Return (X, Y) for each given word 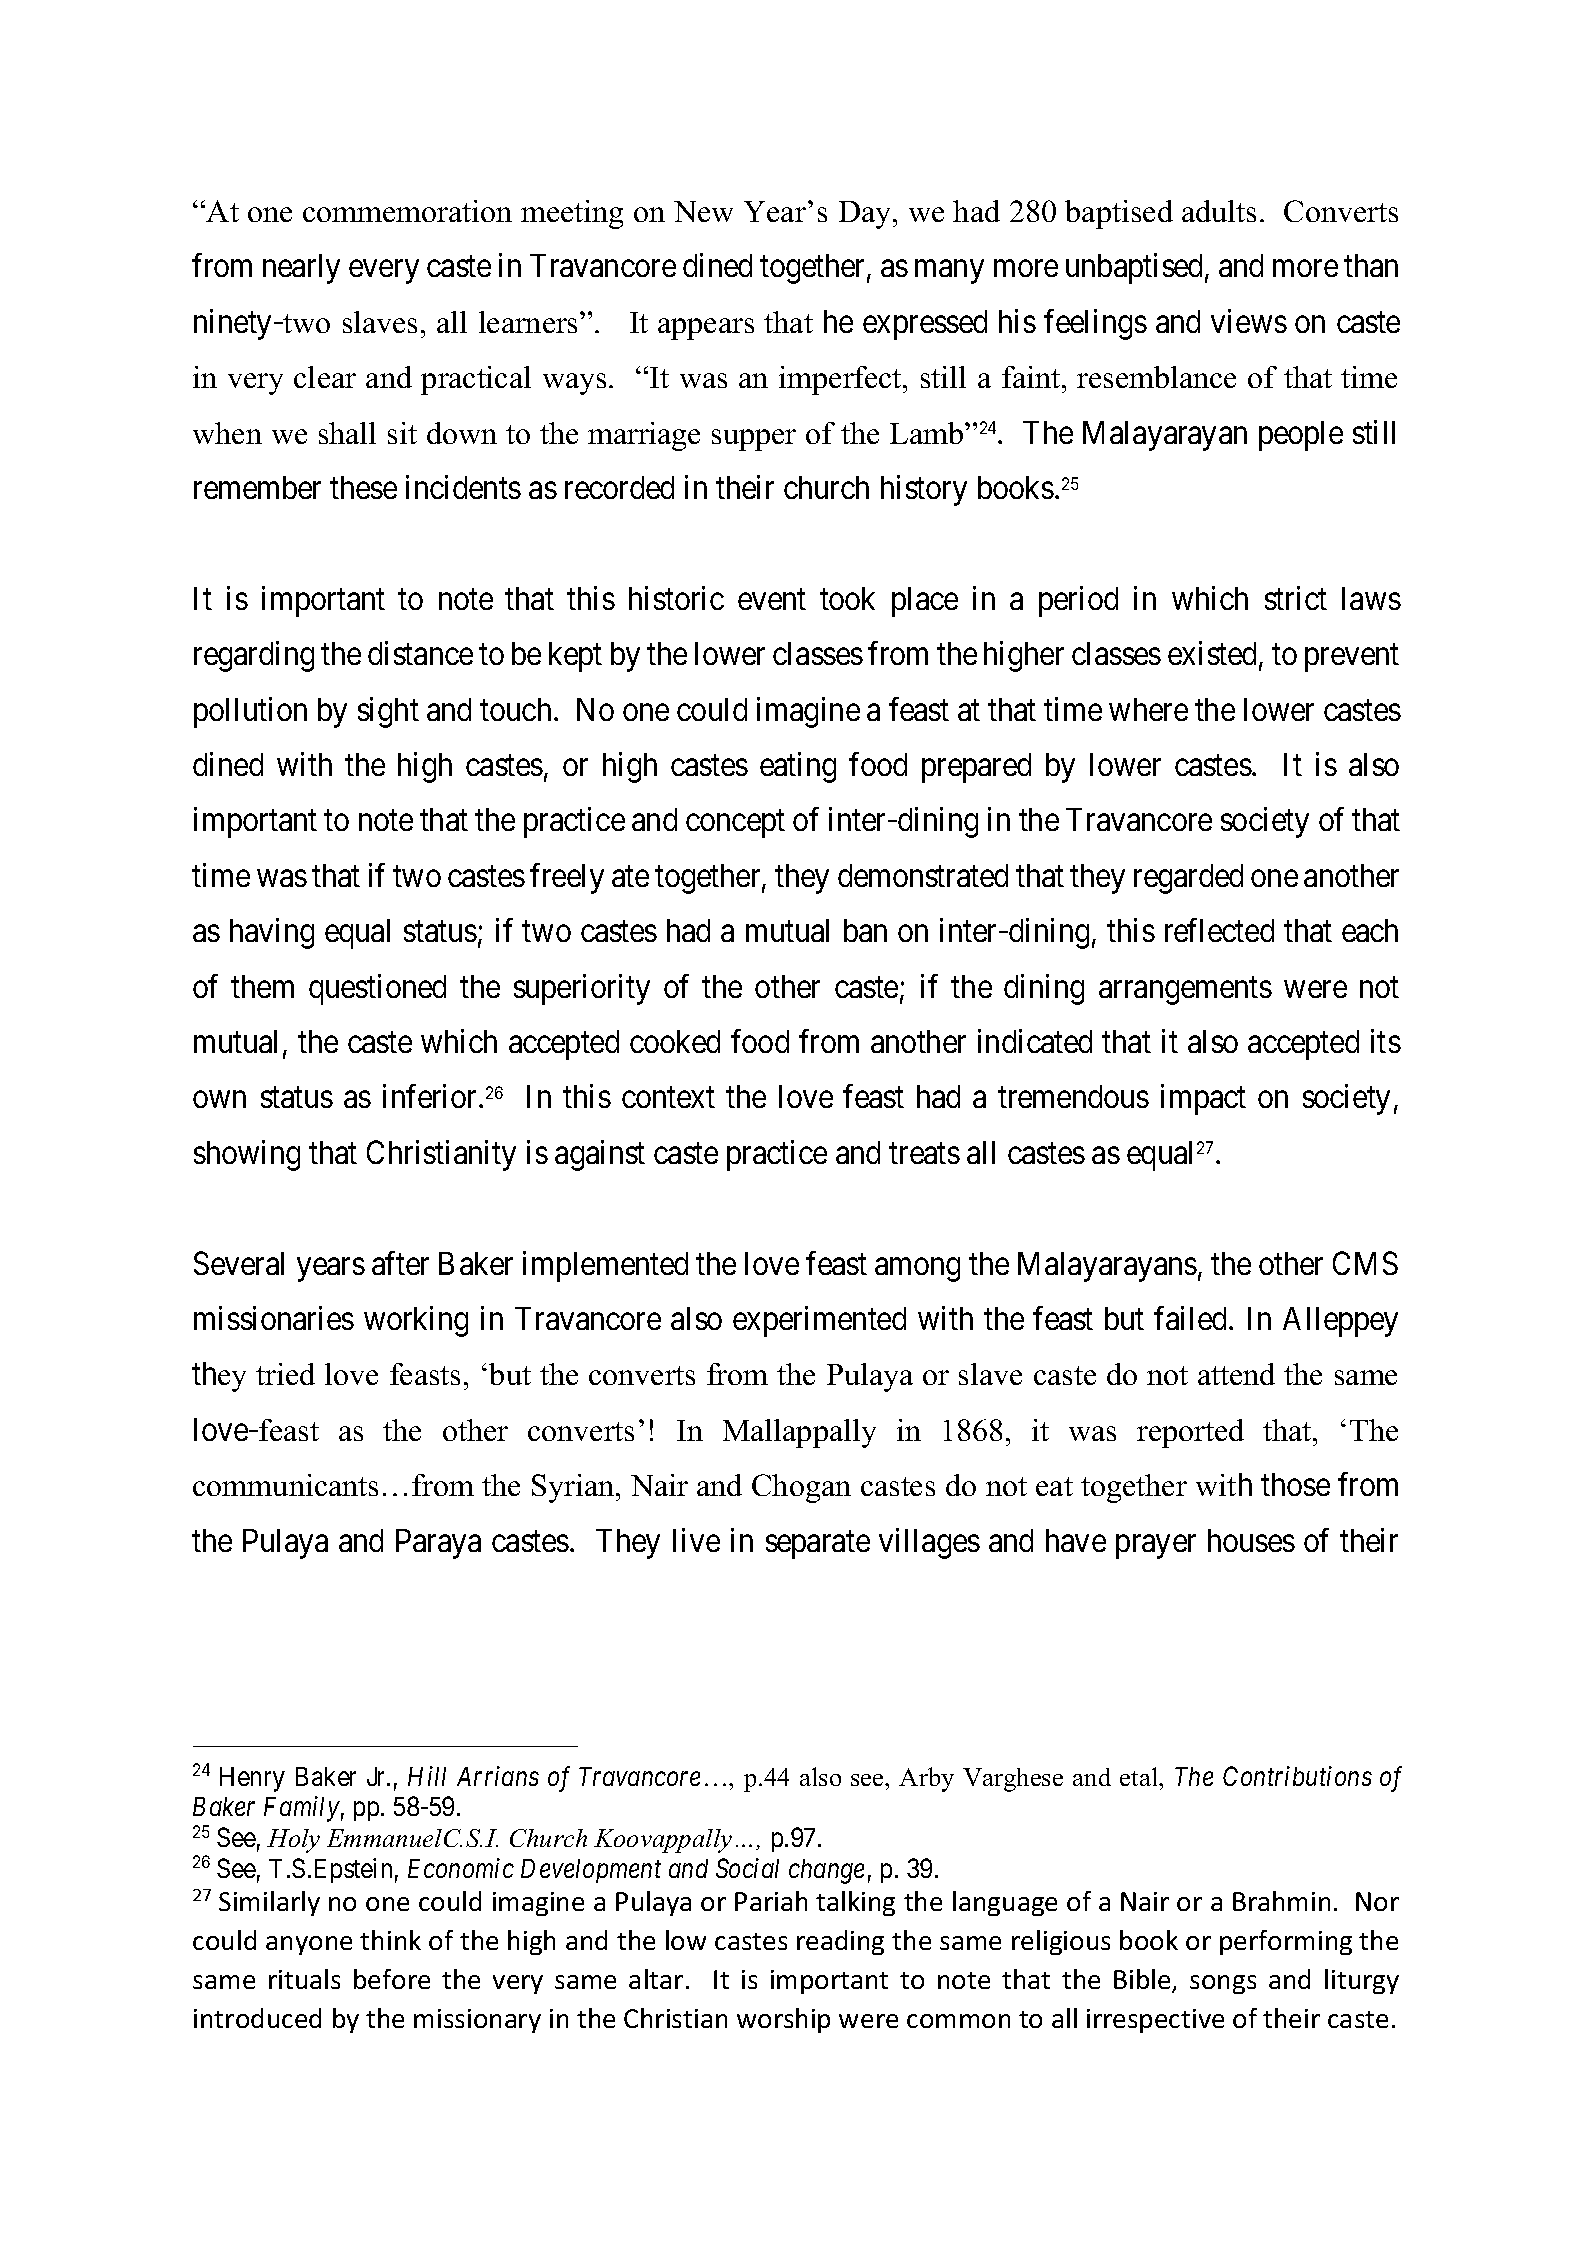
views (1249, 321)
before (392, 1979)
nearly (301, 269)
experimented (819, 1321)
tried (285, 1374)
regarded (1188, 879)
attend (1236, 1374)
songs (1223, 1984)
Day (866, 215)
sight (388, 712)
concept (735, 824)
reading (840, 1942)
